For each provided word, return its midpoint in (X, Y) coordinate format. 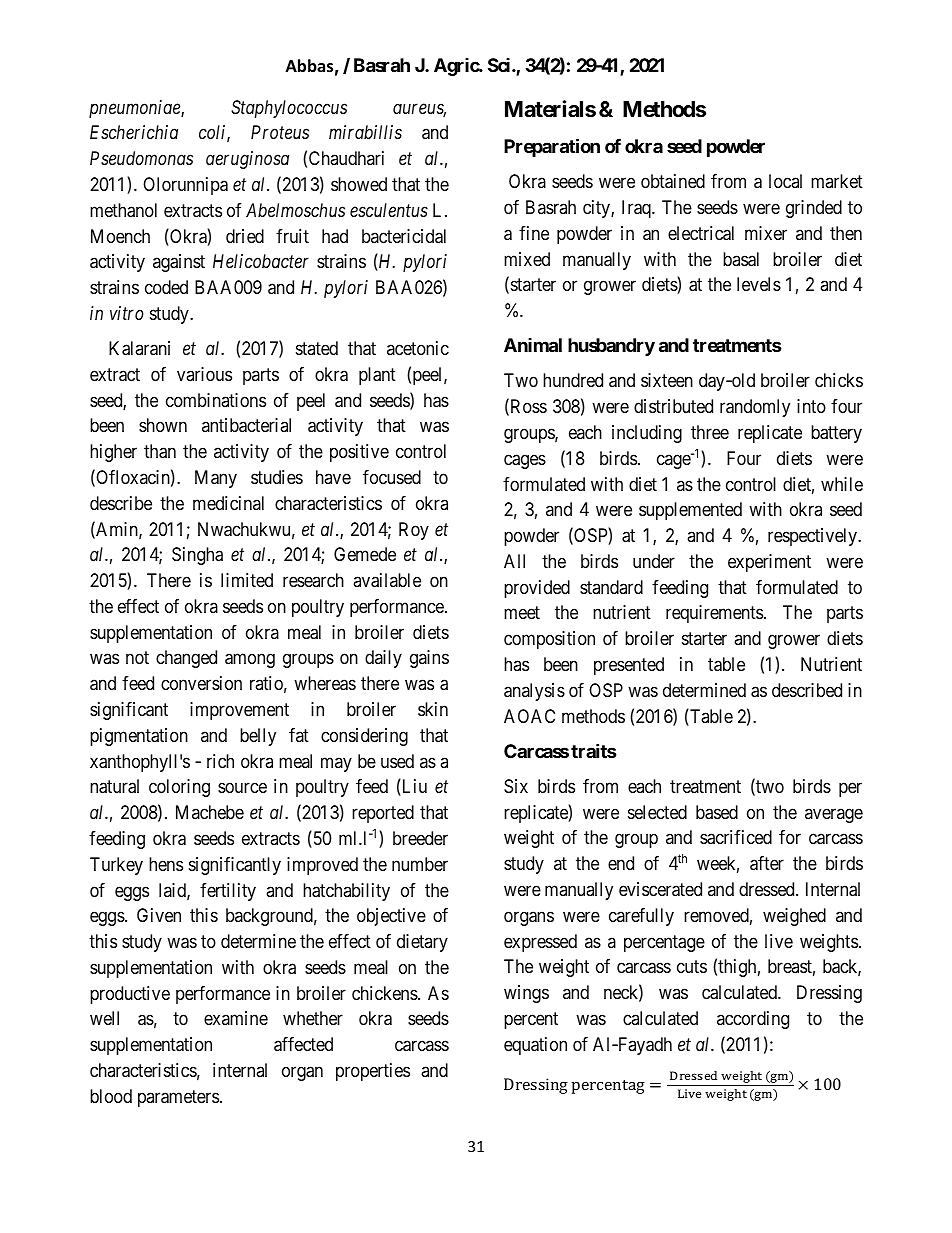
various (204, 374)
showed (359, 184)
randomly (755, 408)
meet (522, 613)
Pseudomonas (141, 158)
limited (247, 580)
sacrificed (736, 837)
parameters (178, 1098)
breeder (420, 838)
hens (166, 864)
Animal (533, 345)
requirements (714, 614)
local (785, 181)
